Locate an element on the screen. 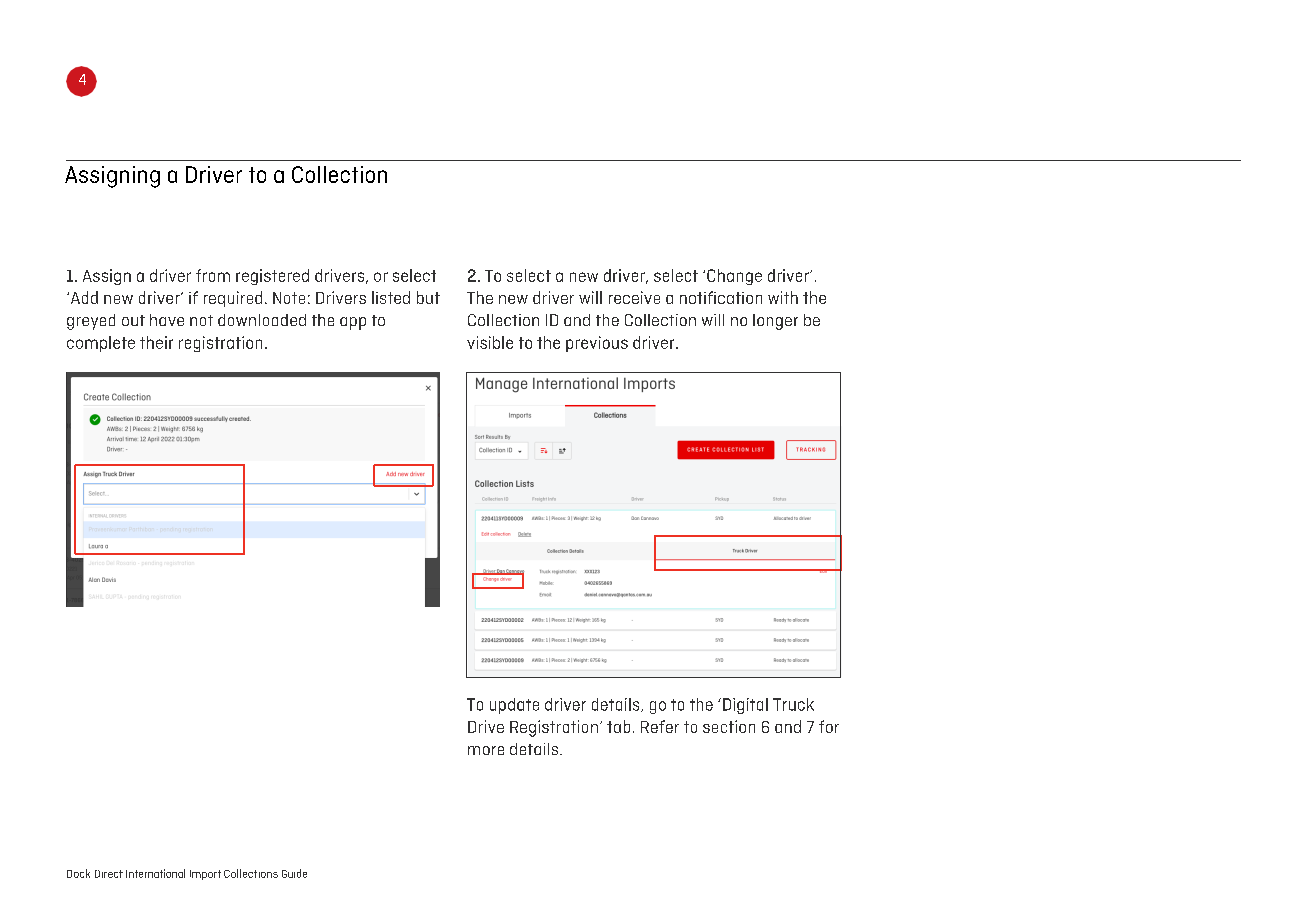 This screenshot has width=1308, height=924. International is located at coordinates (155, 873).
